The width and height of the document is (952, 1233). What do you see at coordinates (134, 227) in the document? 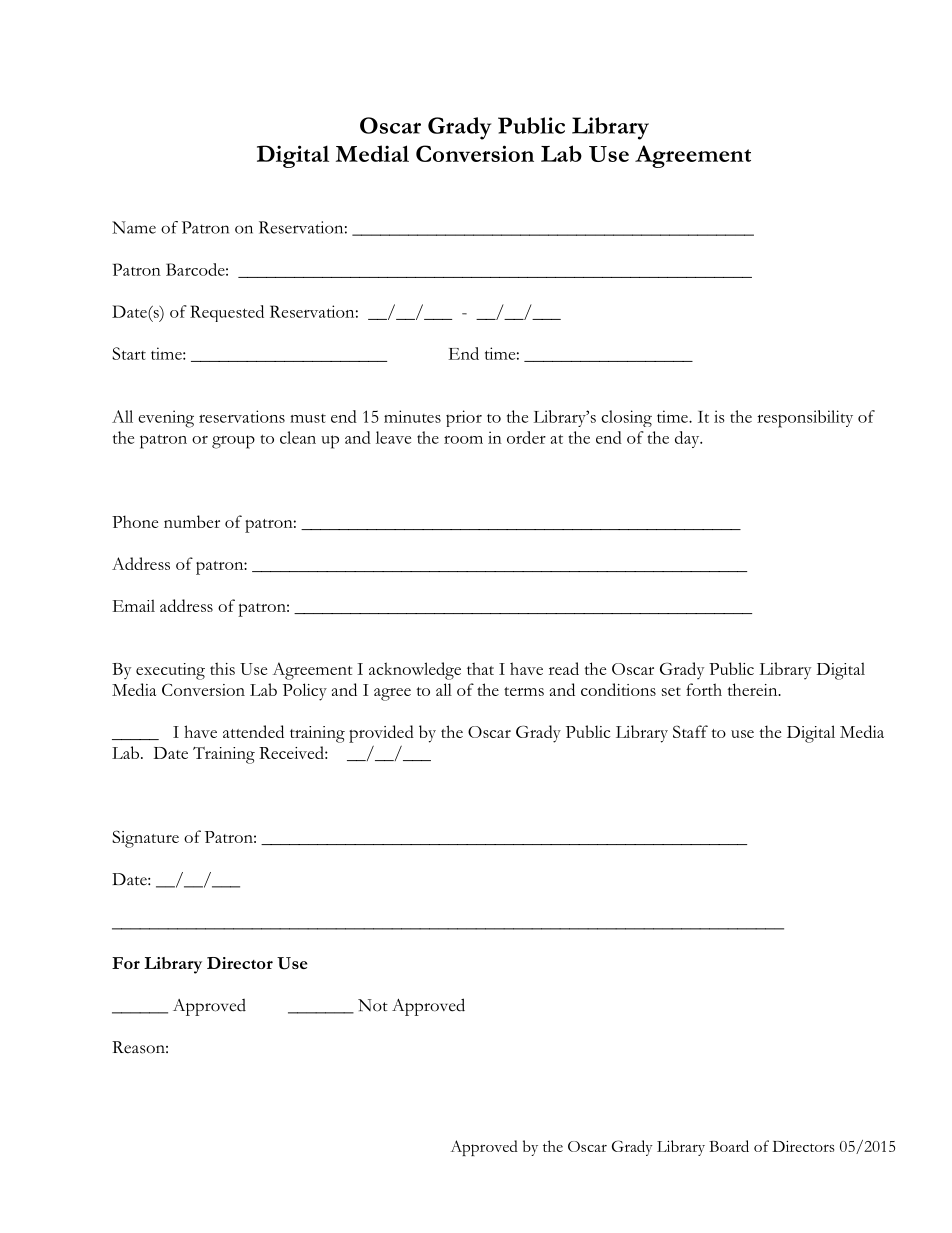
I see `Name` at bounding box center [134, 227].
